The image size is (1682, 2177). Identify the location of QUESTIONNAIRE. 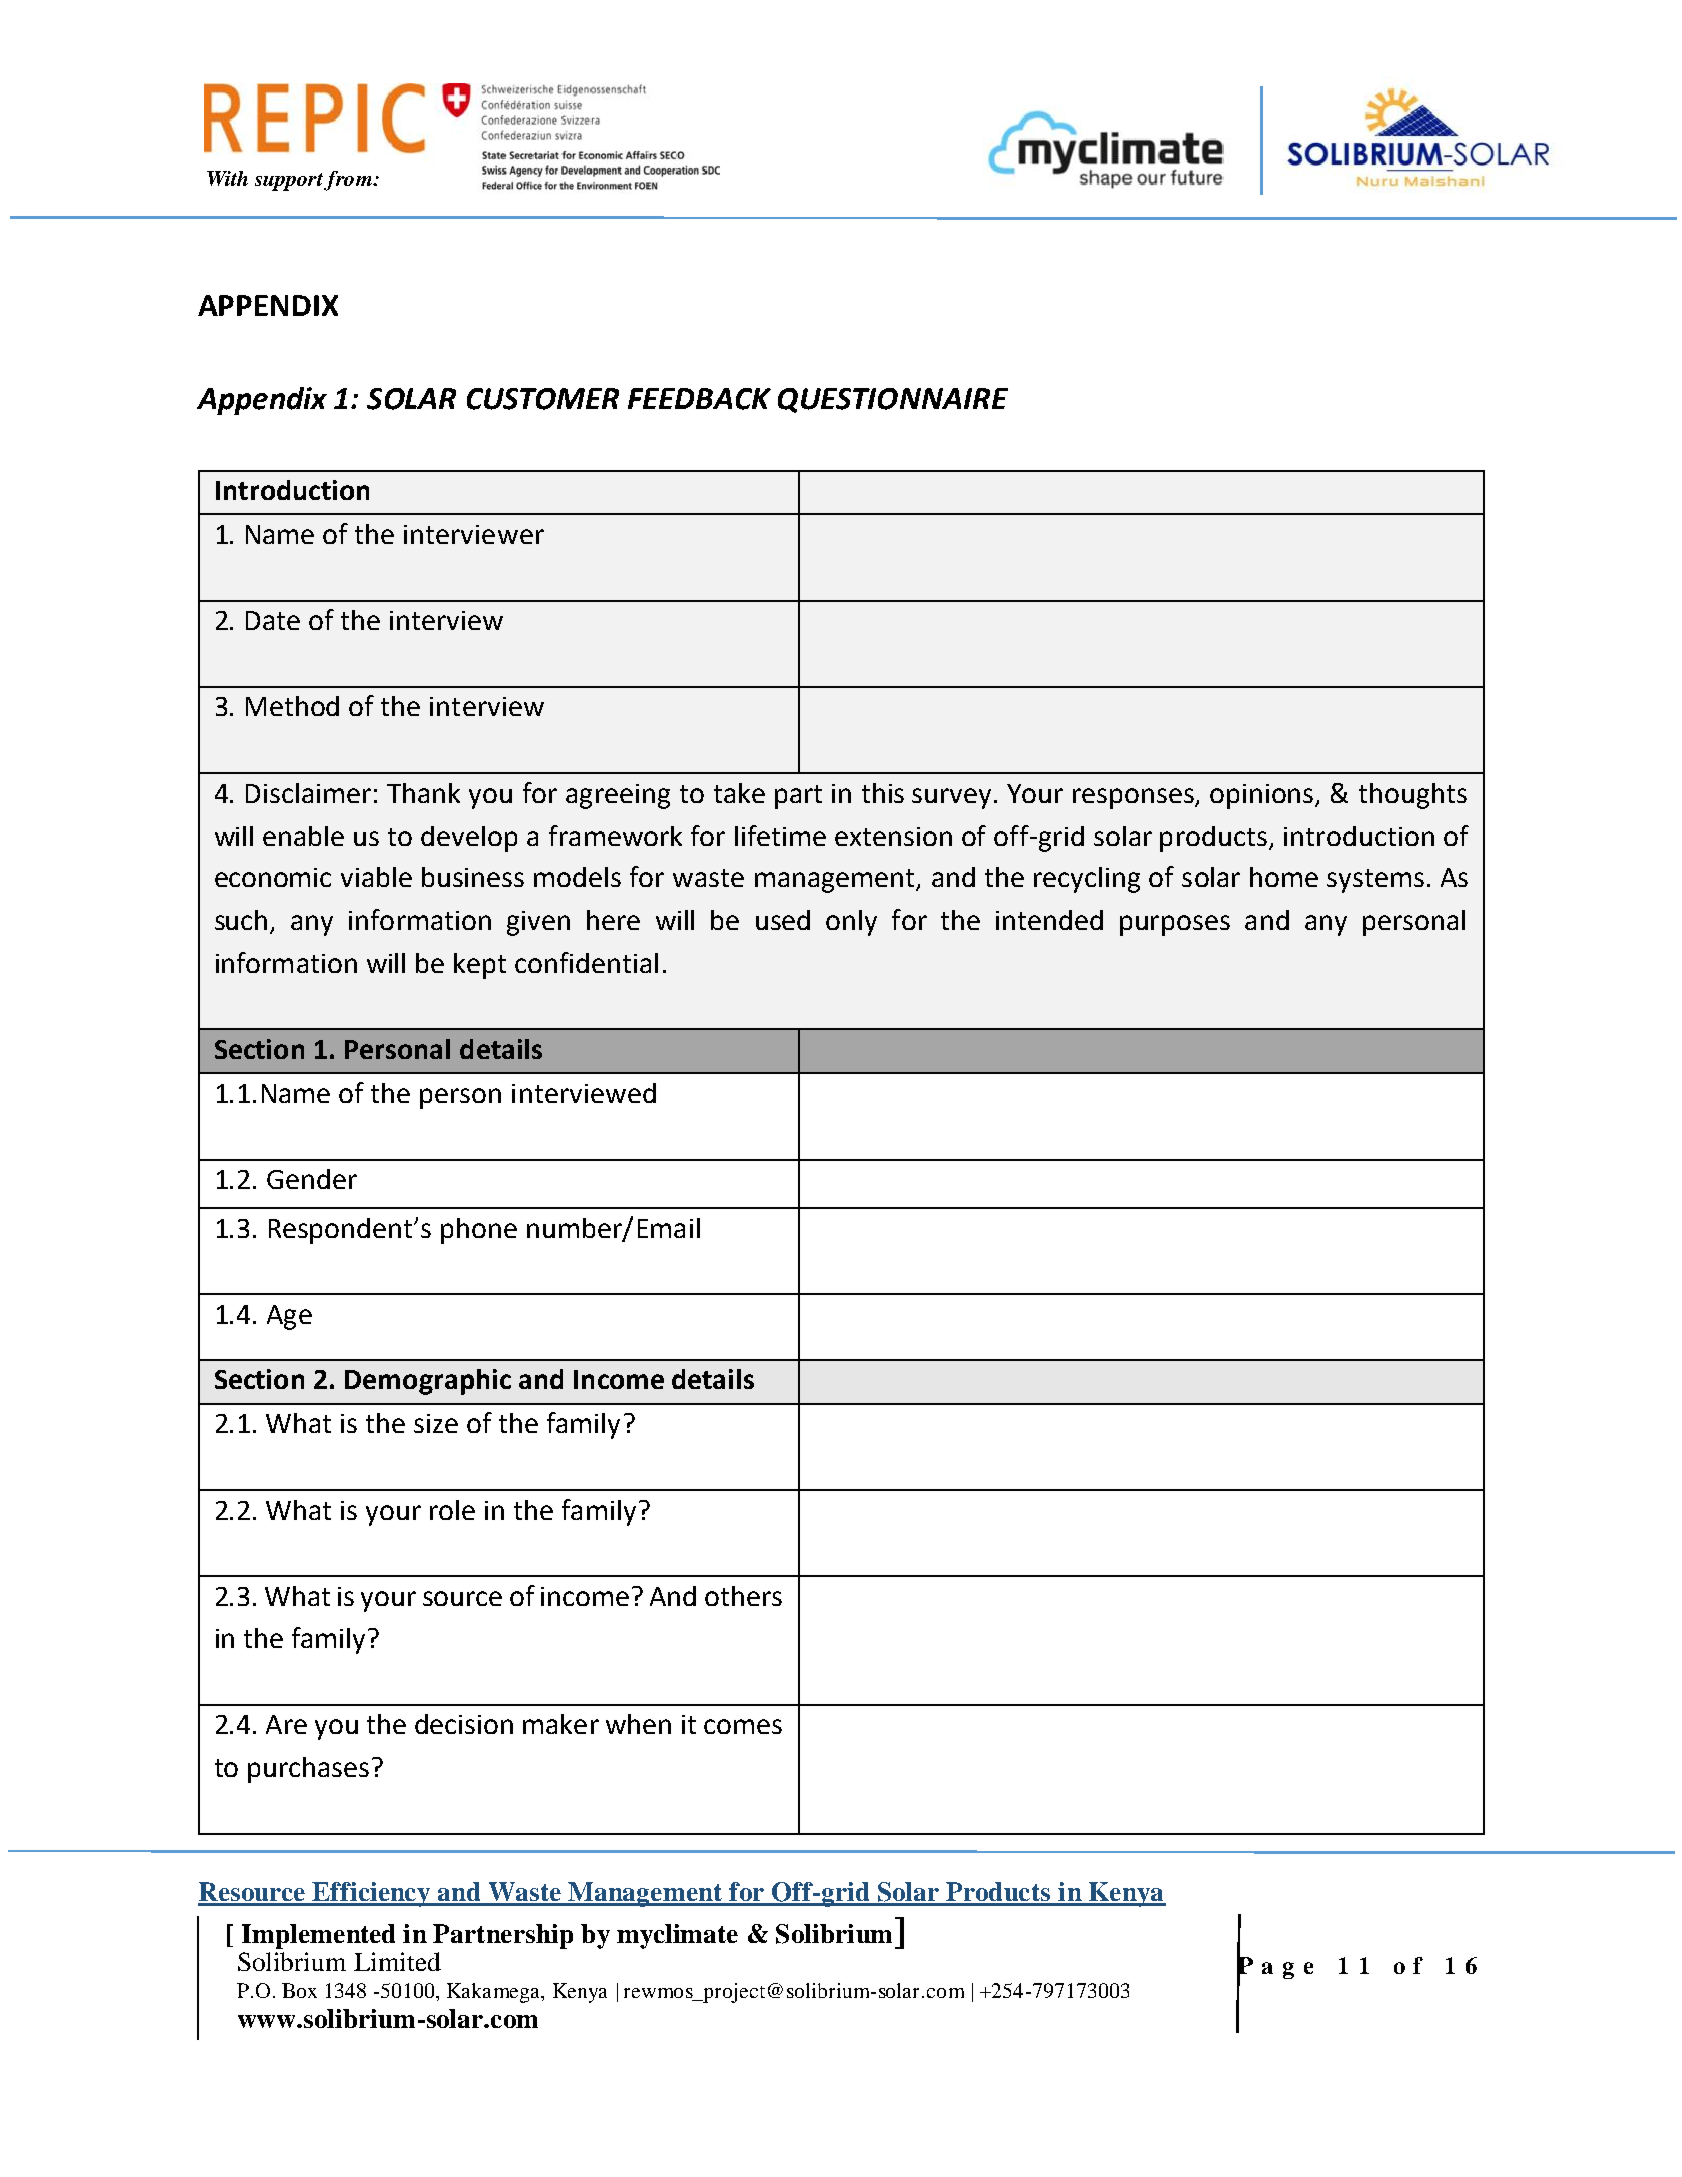
(893, 400).
